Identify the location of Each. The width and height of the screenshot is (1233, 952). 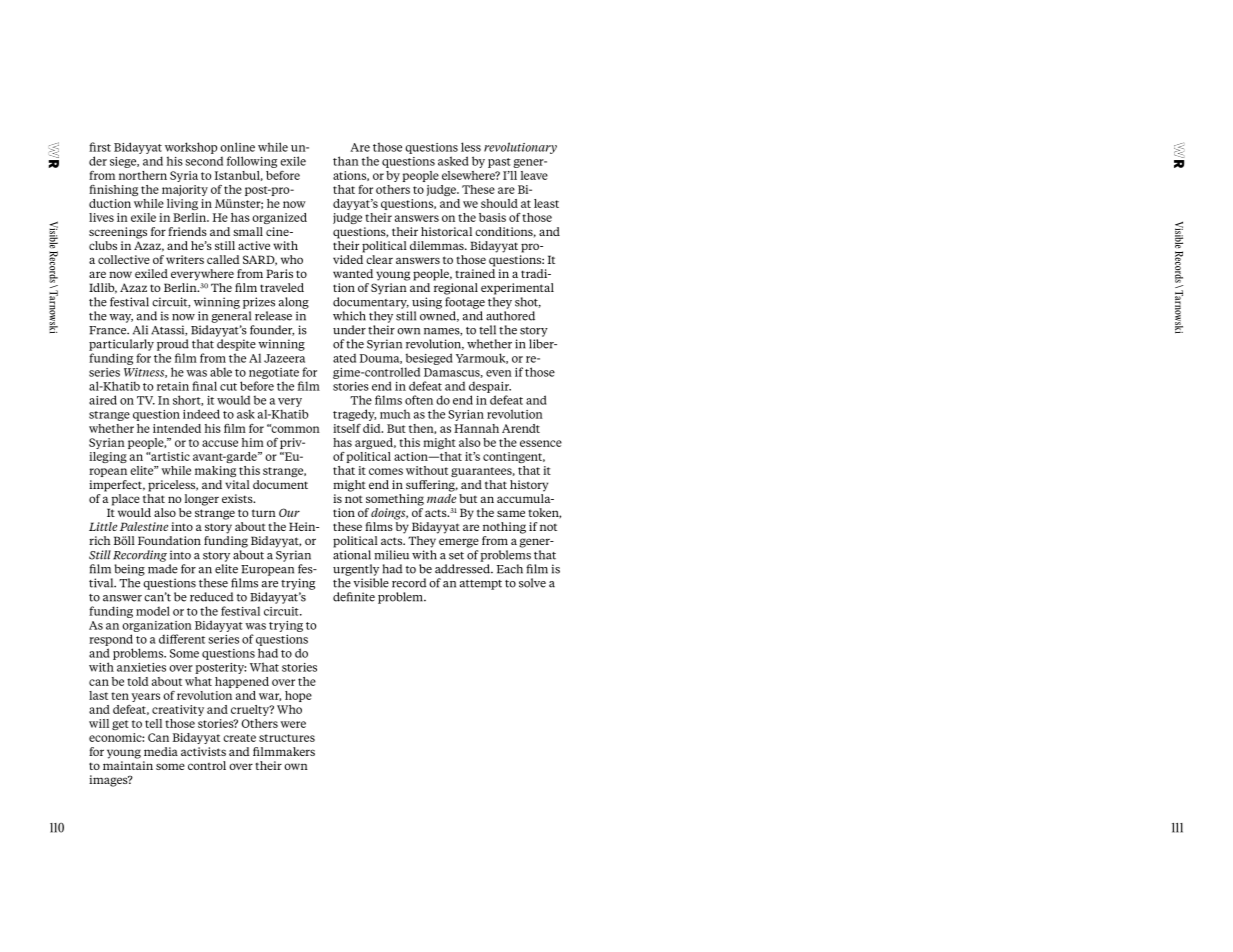
(510, 569).
